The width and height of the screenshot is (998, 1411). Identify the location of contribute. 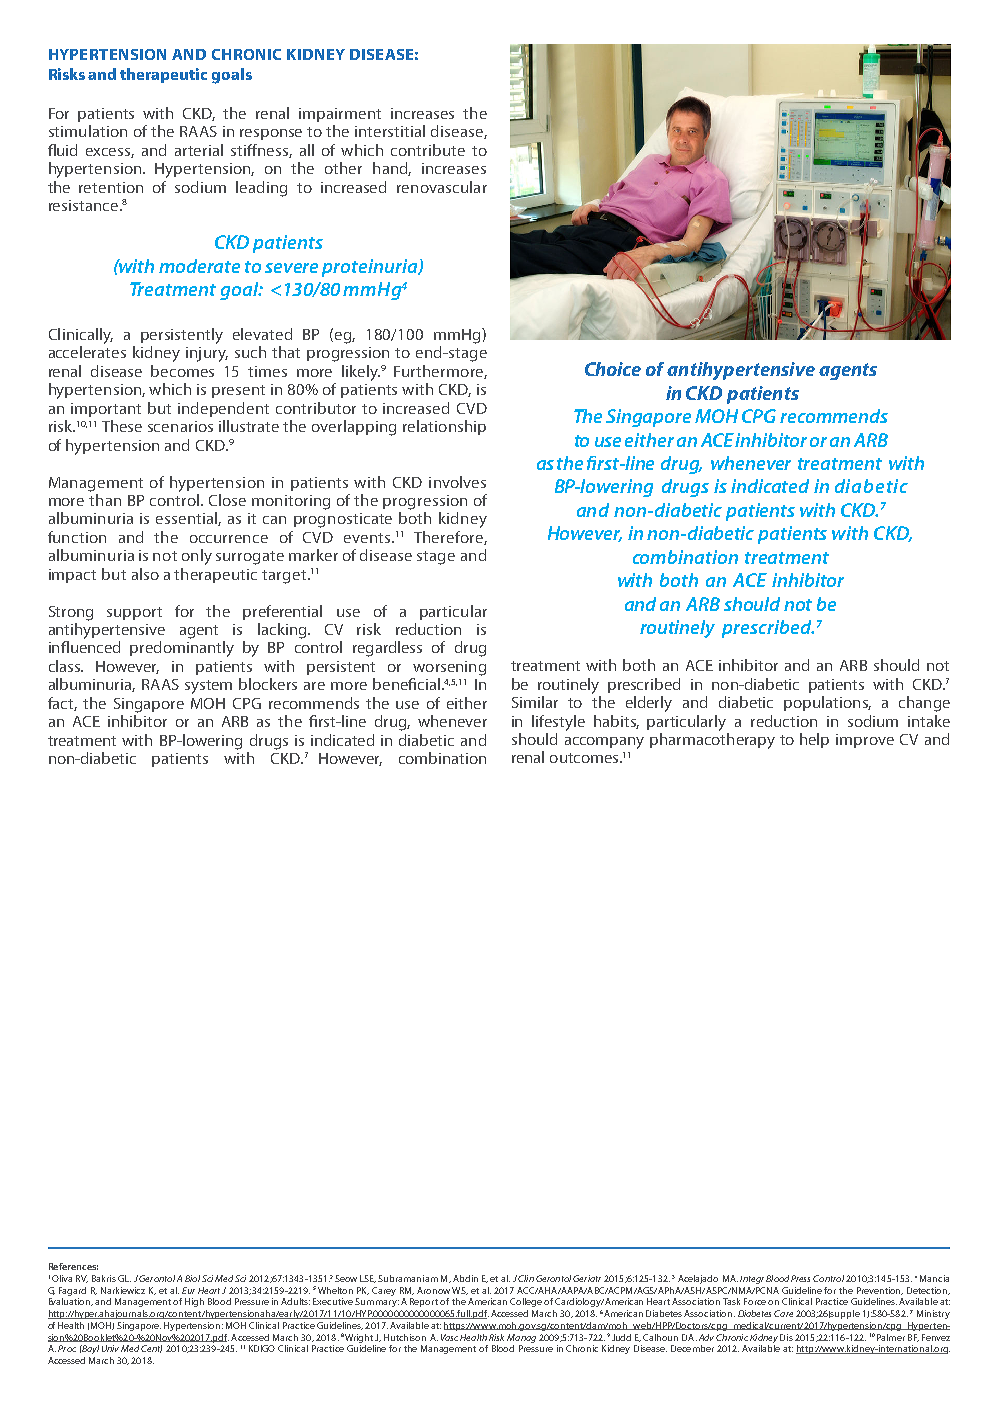
(428, 150).
